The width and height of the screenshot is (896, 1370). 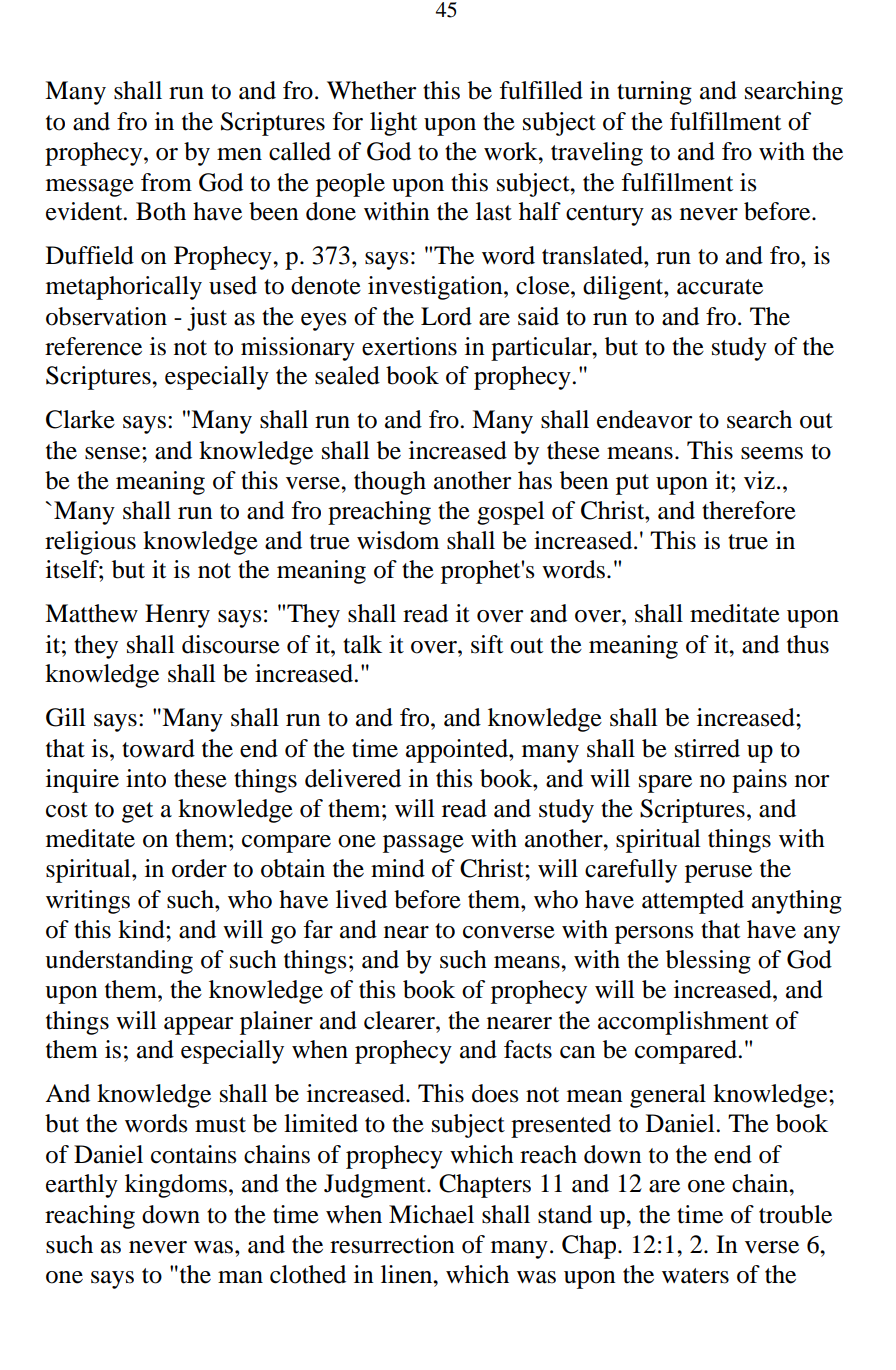 I want to click on waters, so click(x=695, y=1276).
